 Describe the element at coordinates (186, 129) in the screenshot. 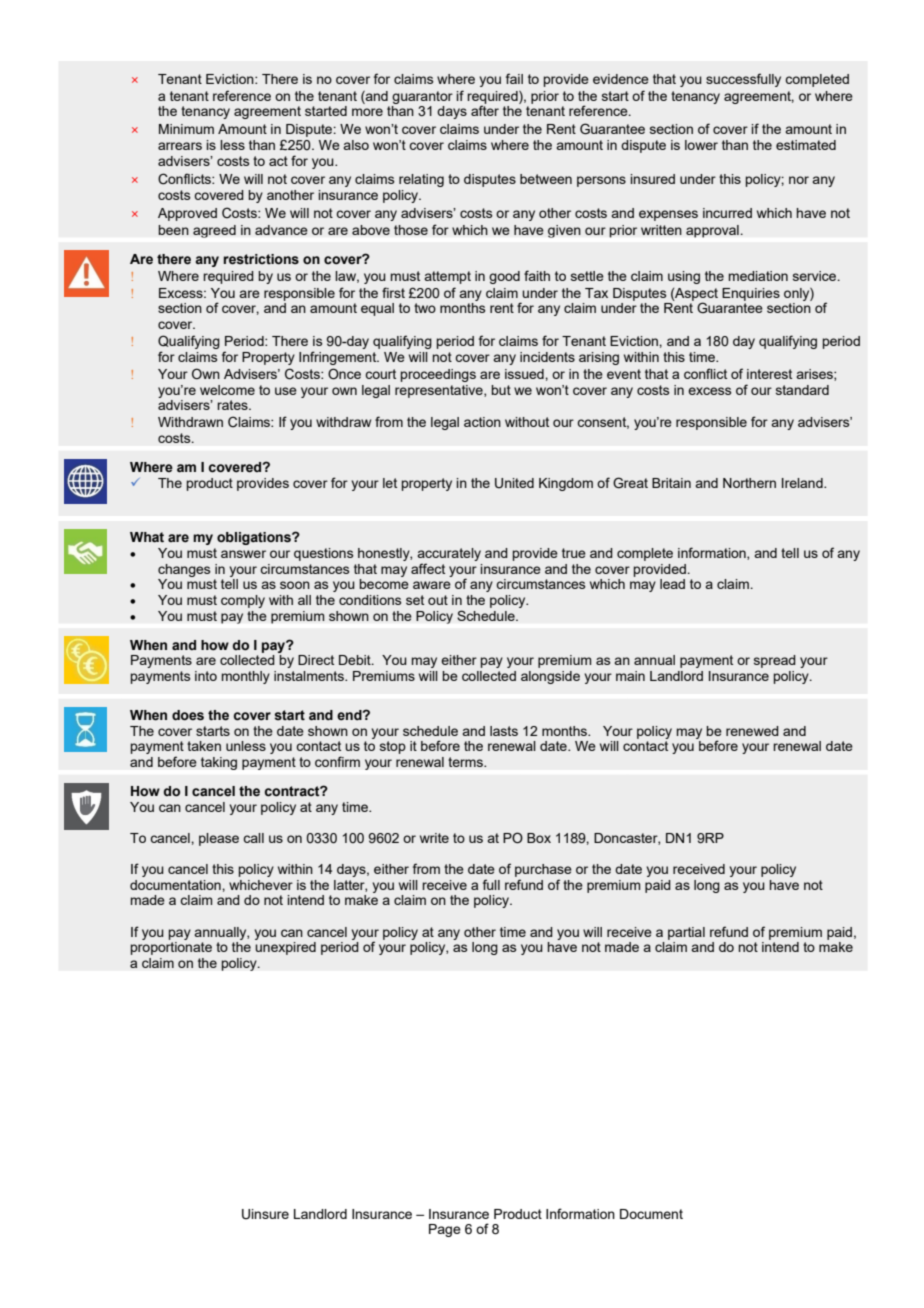

I see `Minimum` at that location.
